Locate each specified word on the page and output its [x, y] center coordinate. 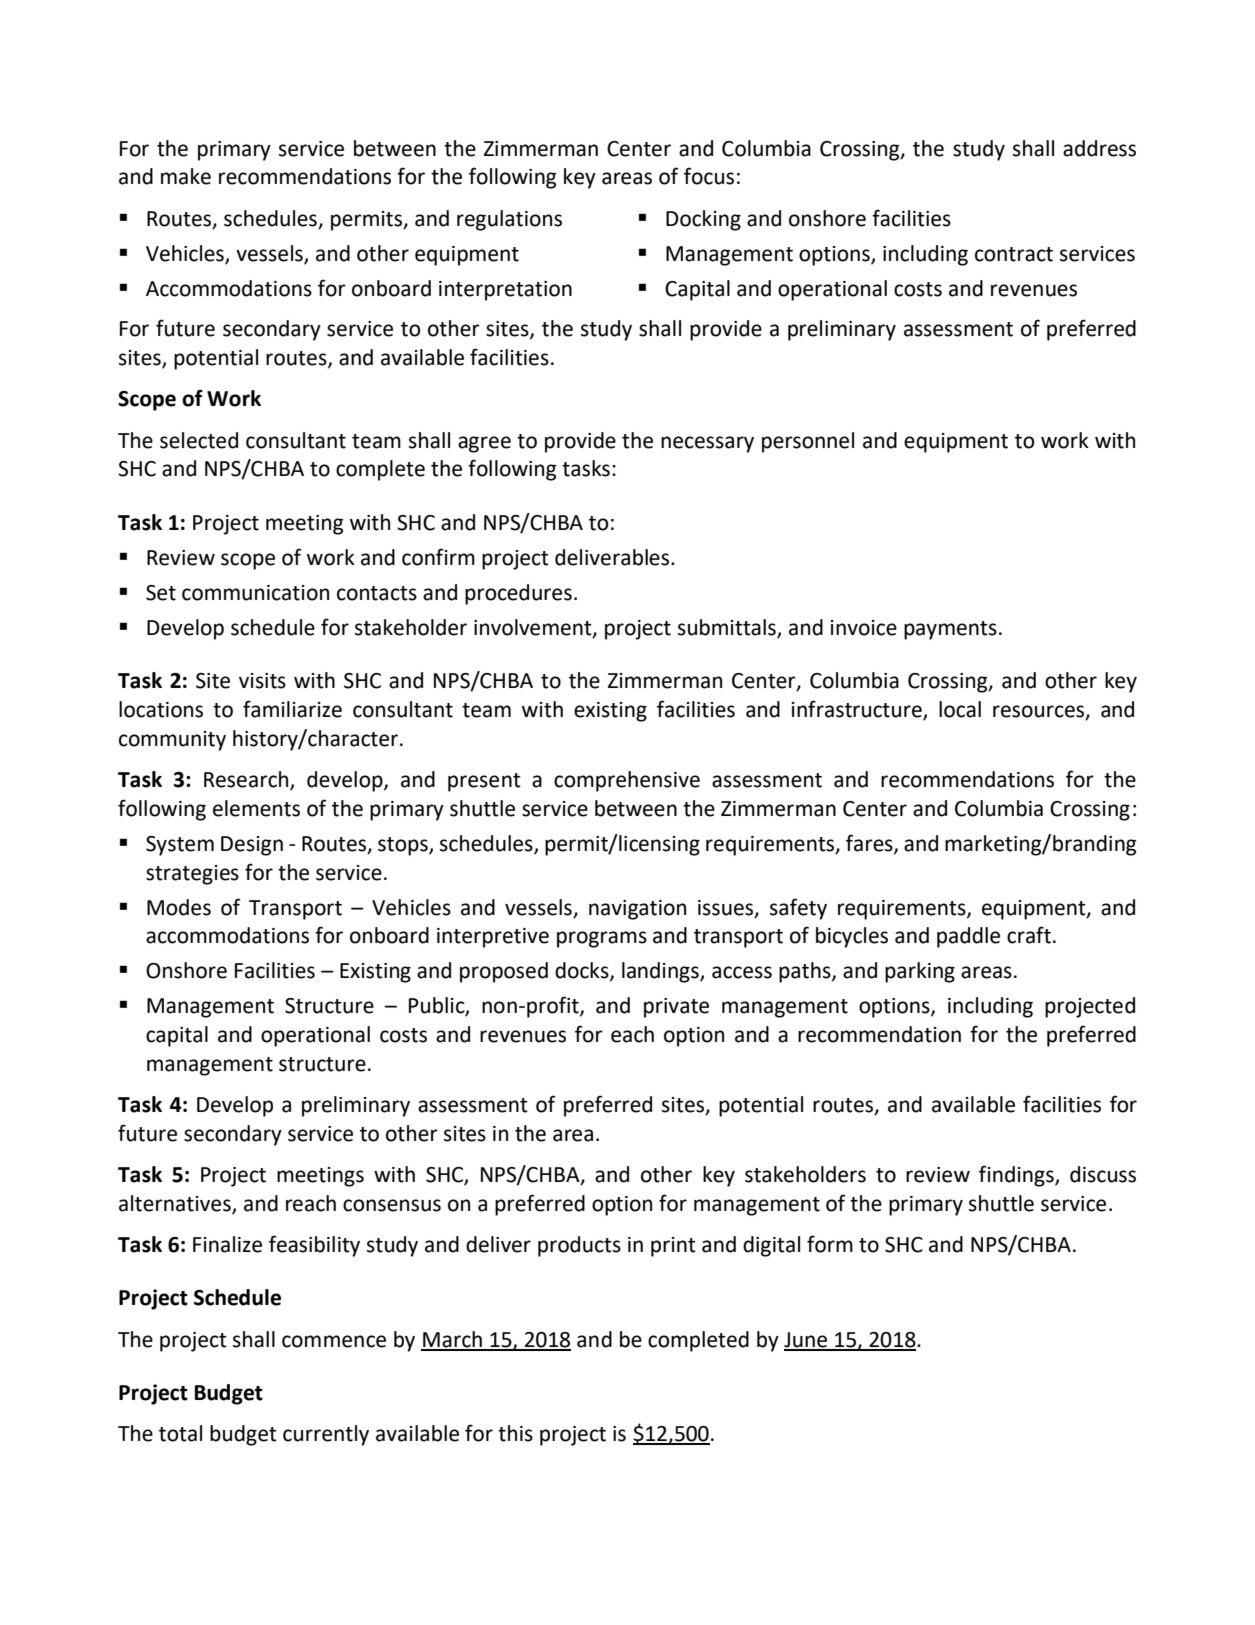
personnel [808, 442]
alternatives [176, 1204]
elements [256, 808]
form [830, 1244]
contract [1014, 254]
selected [199, 440]
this [515, 1433]
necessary [707, 444]
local [960, 709]
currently [326, 1435]
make [186, 176]
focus [709, 176]
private [676, 1008]
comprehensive [627, 781]
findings [1017, 1176]
